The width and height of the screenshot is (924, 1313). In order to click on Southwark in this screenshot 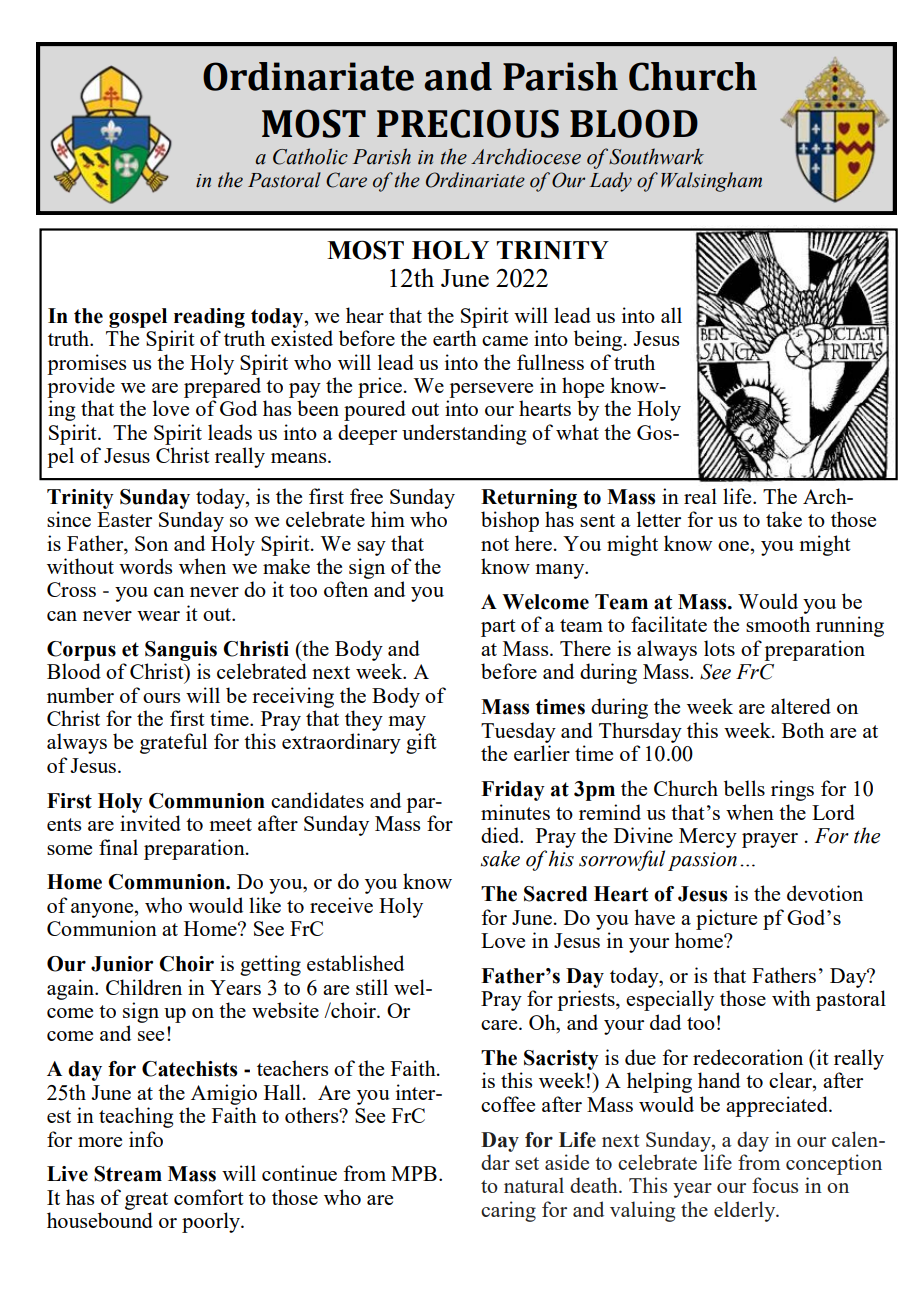, I will do `click(656, 156)`.
